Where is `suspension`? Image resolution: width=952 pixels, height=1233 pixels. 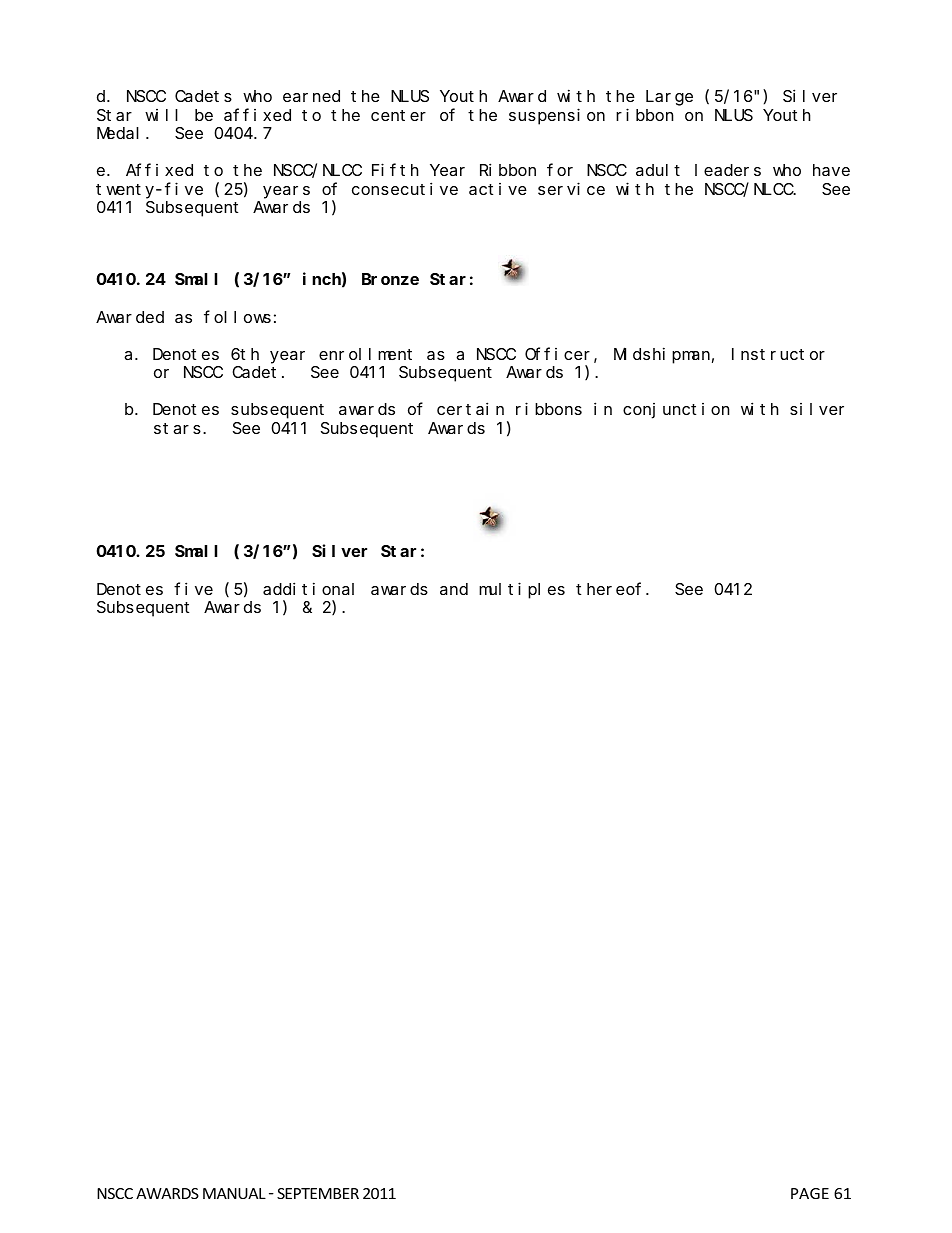
suspension is located at coordinates (557, 116).
